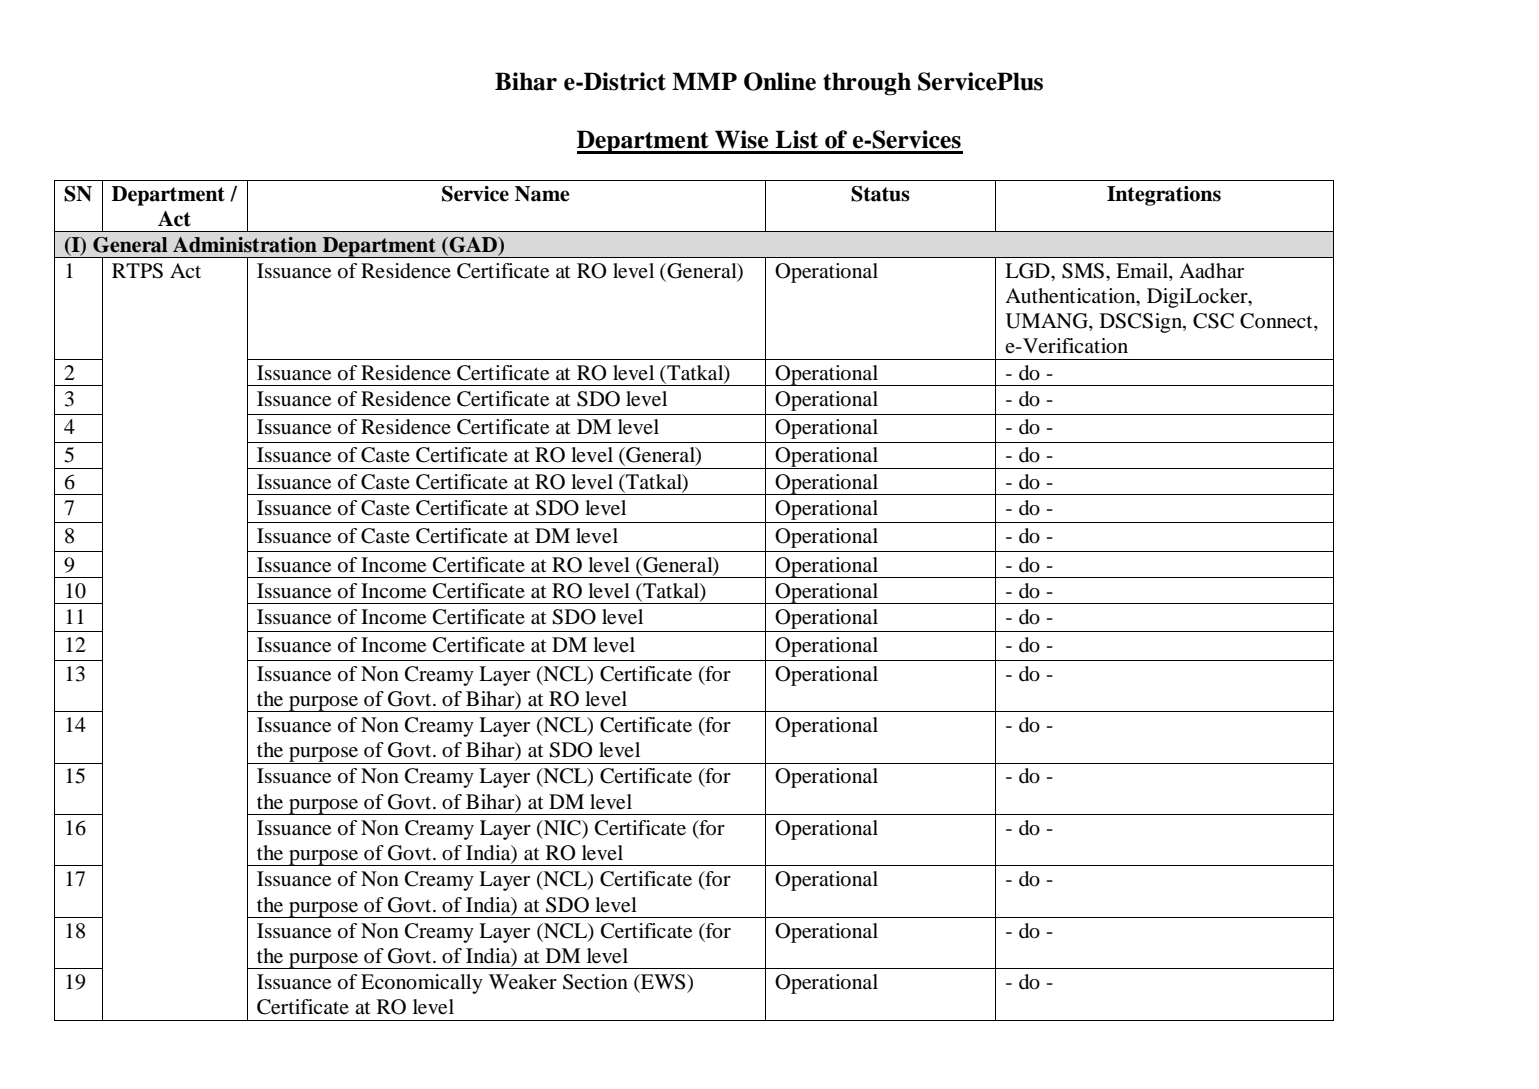 Image resolution: width=1539 pixels, height=1089 pixels. I want to click on GAD, so click(473, 246).
